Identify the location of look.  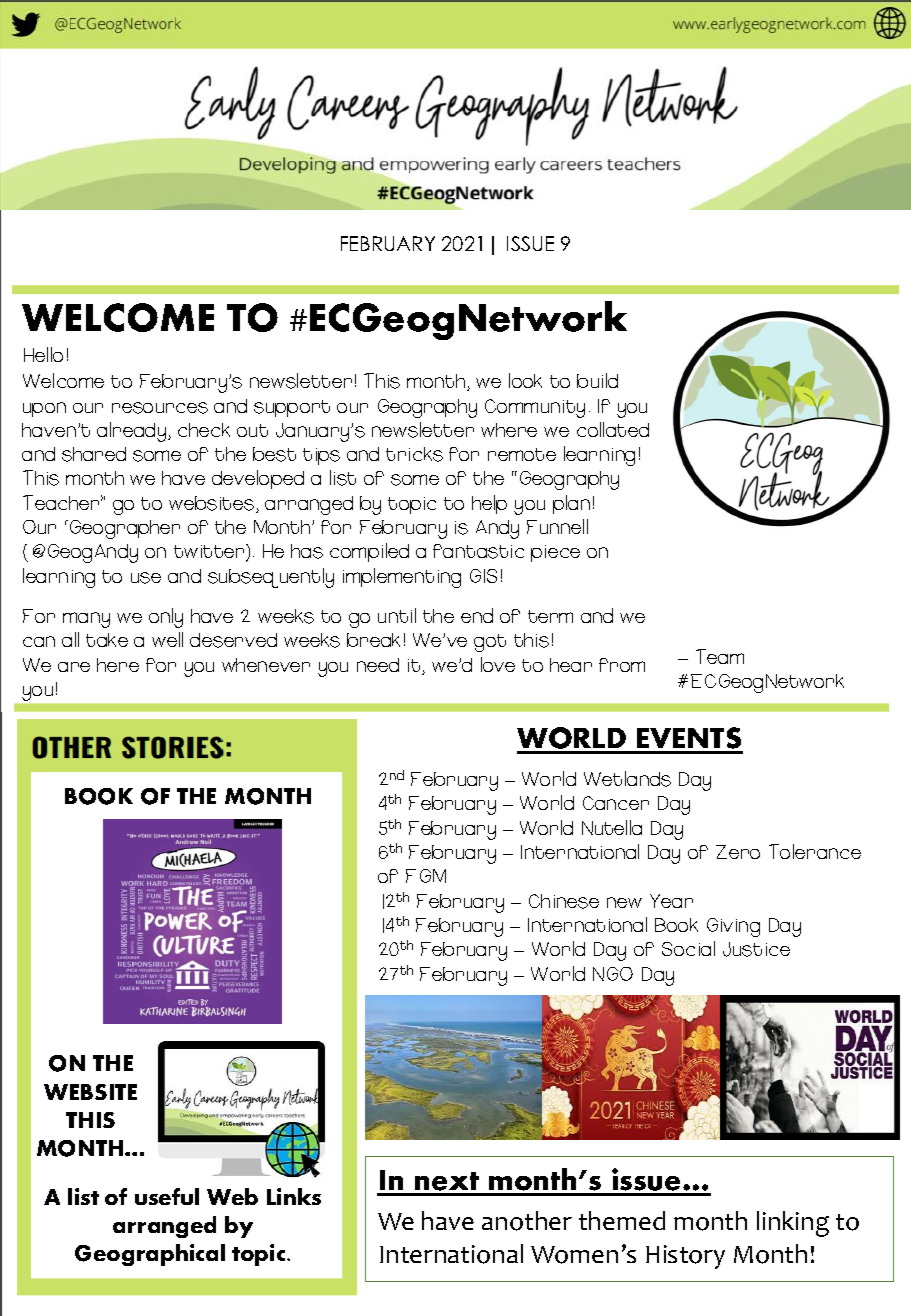
(525, 380).
